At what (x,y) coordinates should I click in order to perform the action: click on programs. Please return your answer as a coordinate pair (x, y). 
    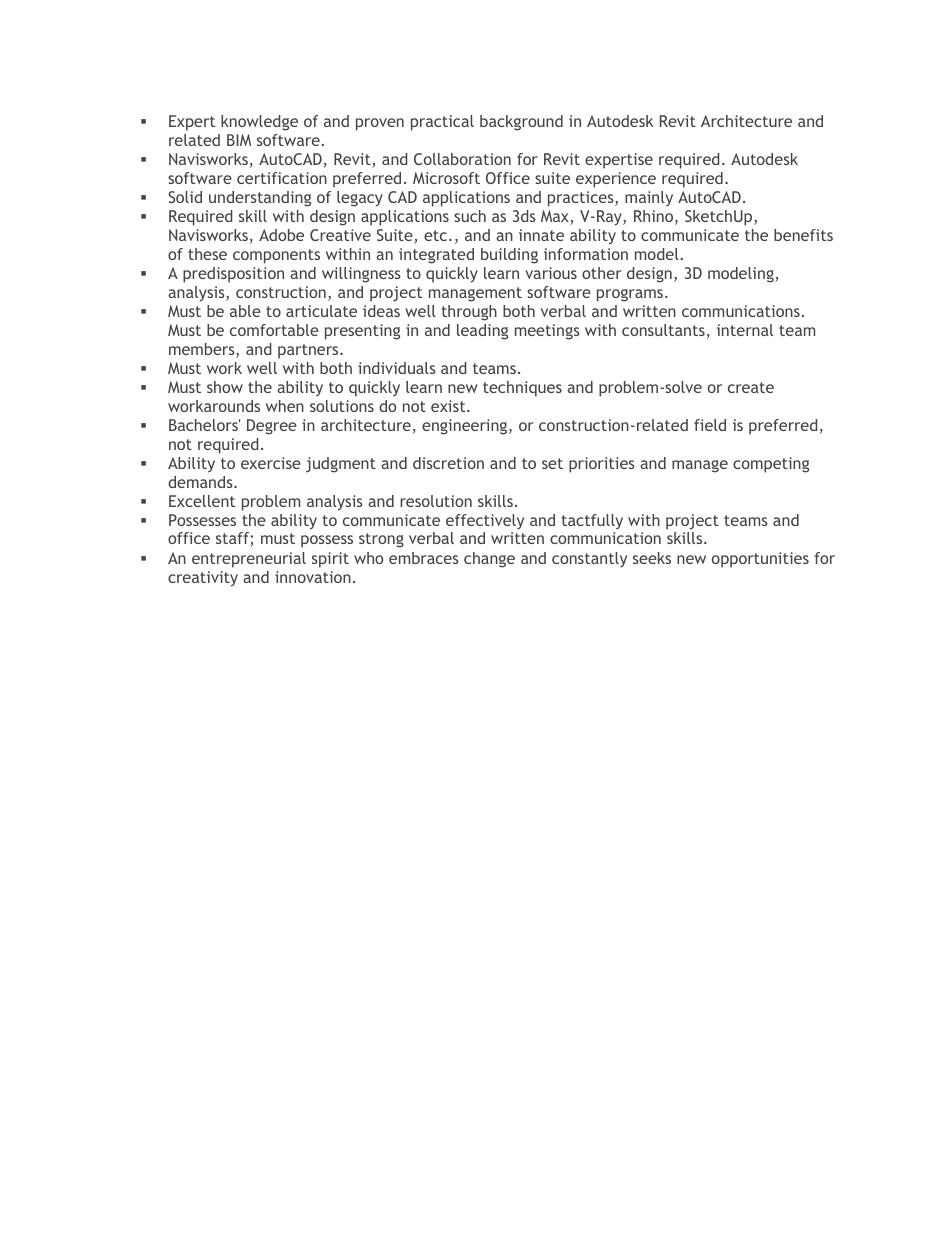
    Looking at the image, I should click on (631, 295).
